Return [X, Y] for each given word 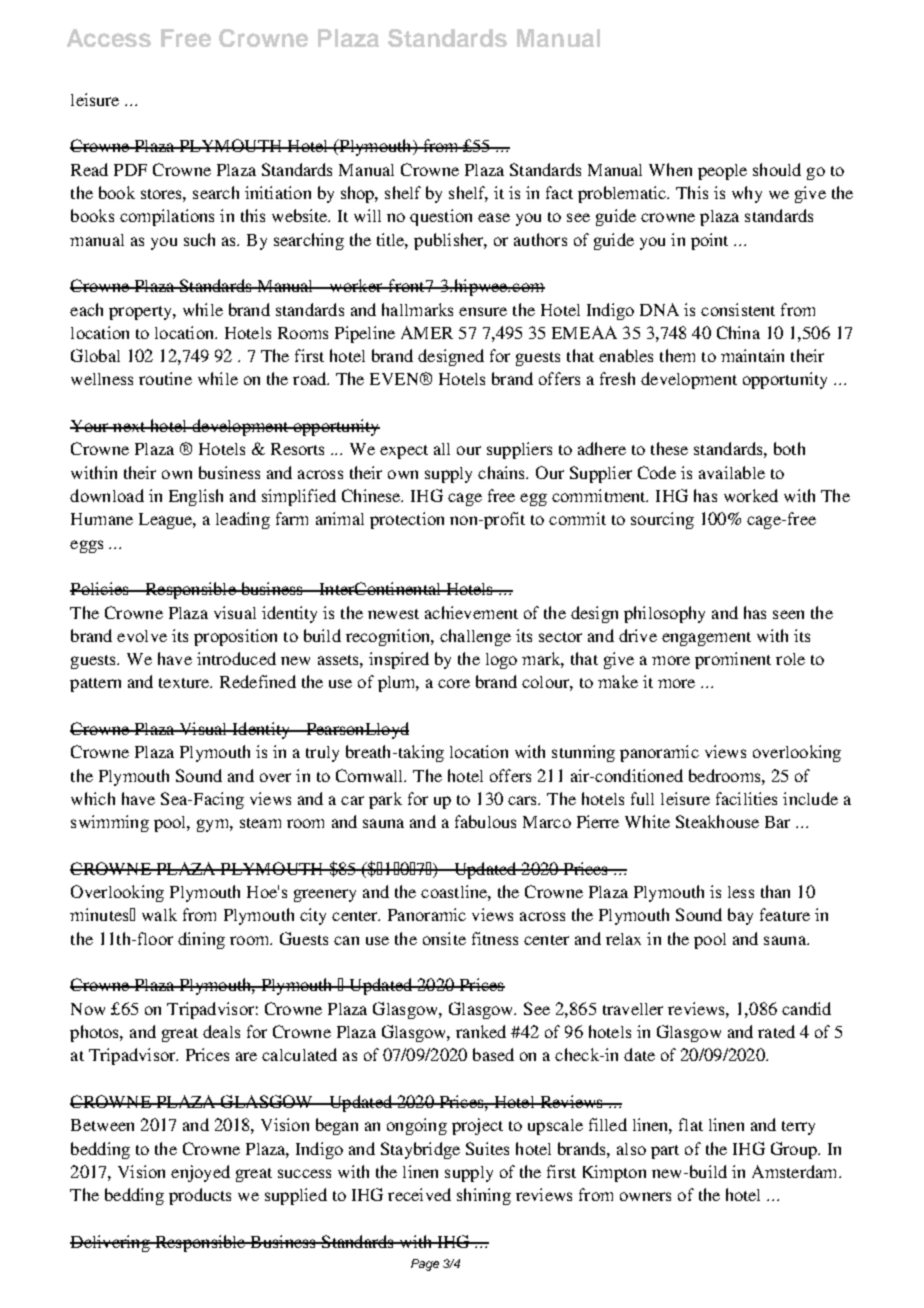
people [722, 172]
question [441, 217]
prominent [733, 660]
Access [109, 38]
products [200, 1196]
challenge [475, 637]
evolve [142, 636]
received [419, 1194]
